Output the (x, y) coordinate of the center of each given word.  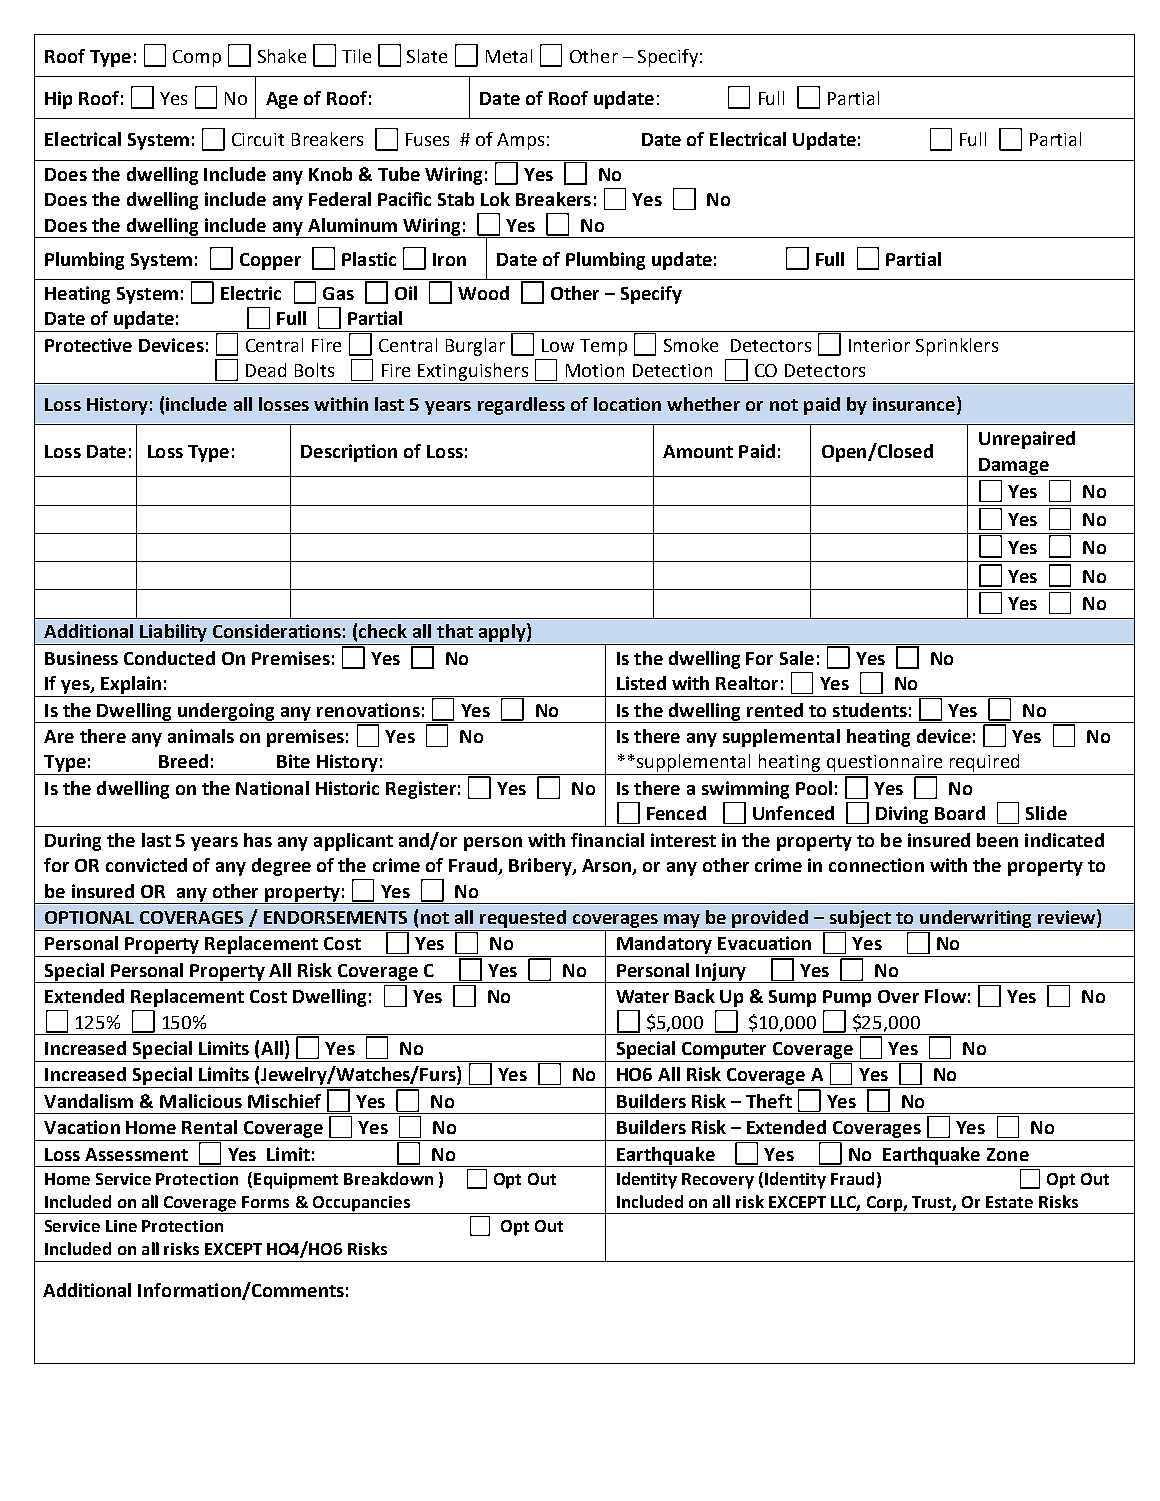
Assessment (136, 1154)
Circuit (258, 139)
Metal (509, 56)
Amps (520, 141)
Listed (641, 683)
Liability (173, 634)
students (870, 710)
